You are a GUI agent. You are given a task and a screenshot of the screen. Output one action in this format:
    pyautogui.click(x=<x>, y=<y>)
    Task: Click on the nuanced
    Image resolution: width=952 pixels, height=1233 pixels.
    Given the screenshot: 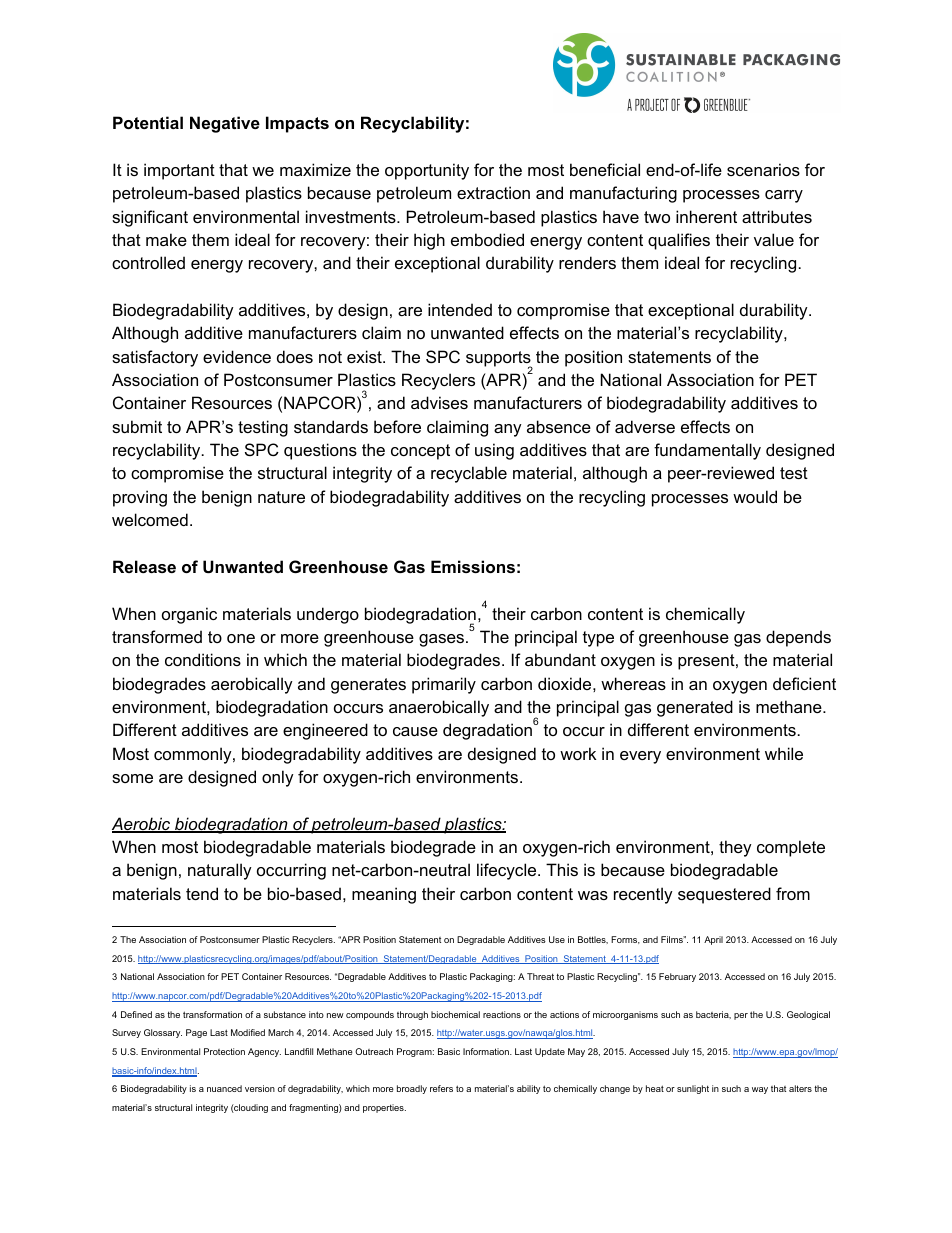 What is the action you would take?
    pyautogui.click(x=224, y=1088)
